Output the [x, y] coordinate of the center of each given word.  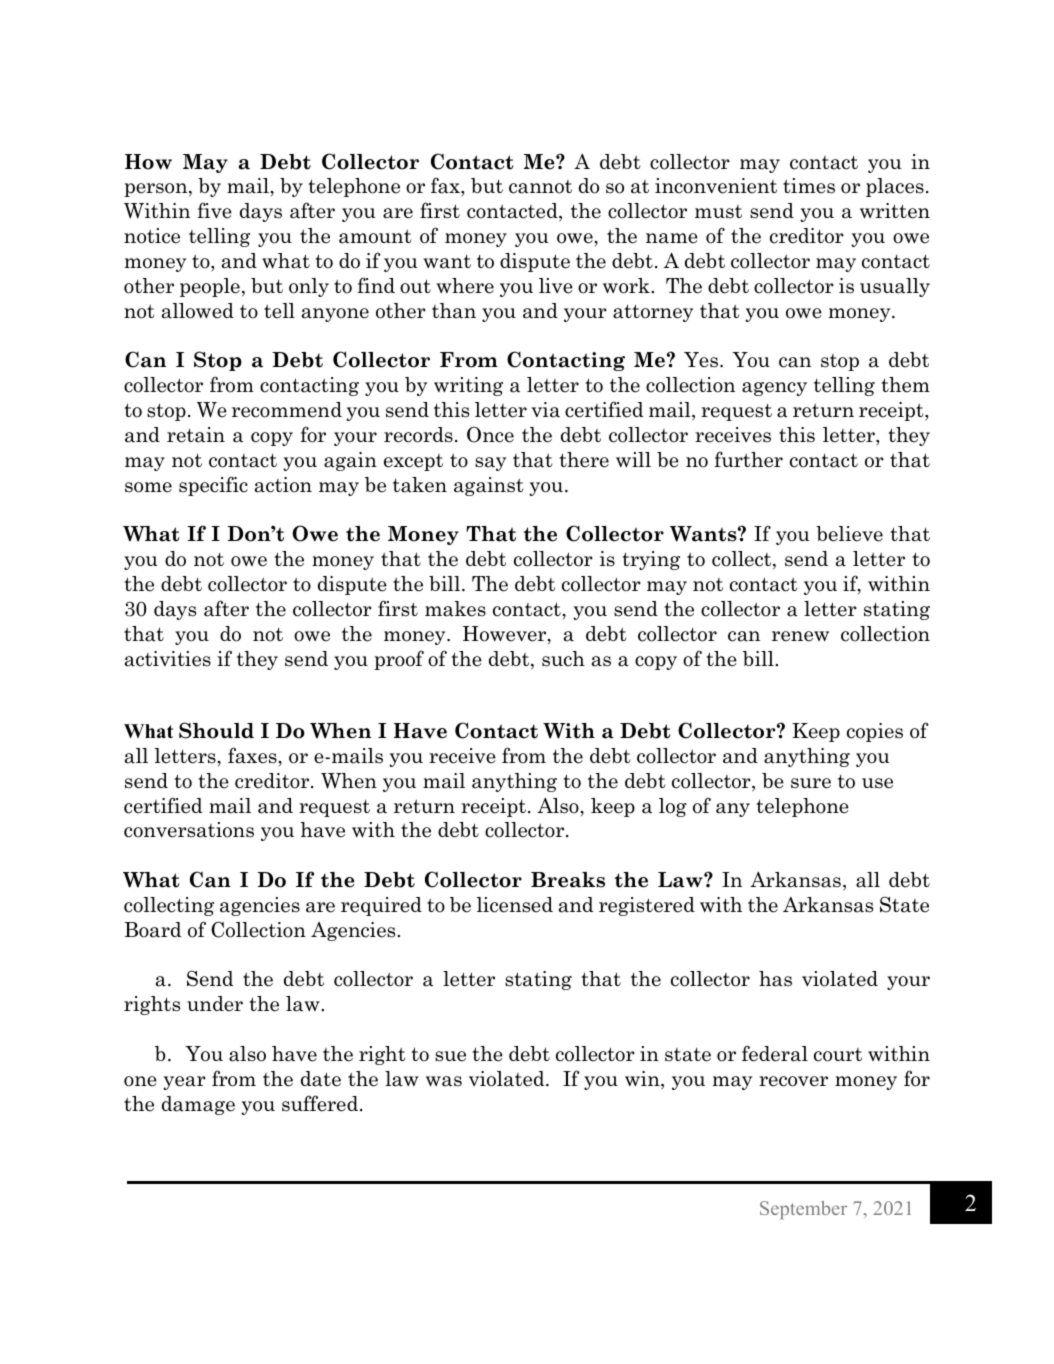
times [809, 186]
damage [198, 1105]
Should [216, 730]
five [214, 210]
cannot [540, 187]
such [563, 659]
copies [875, 732]
